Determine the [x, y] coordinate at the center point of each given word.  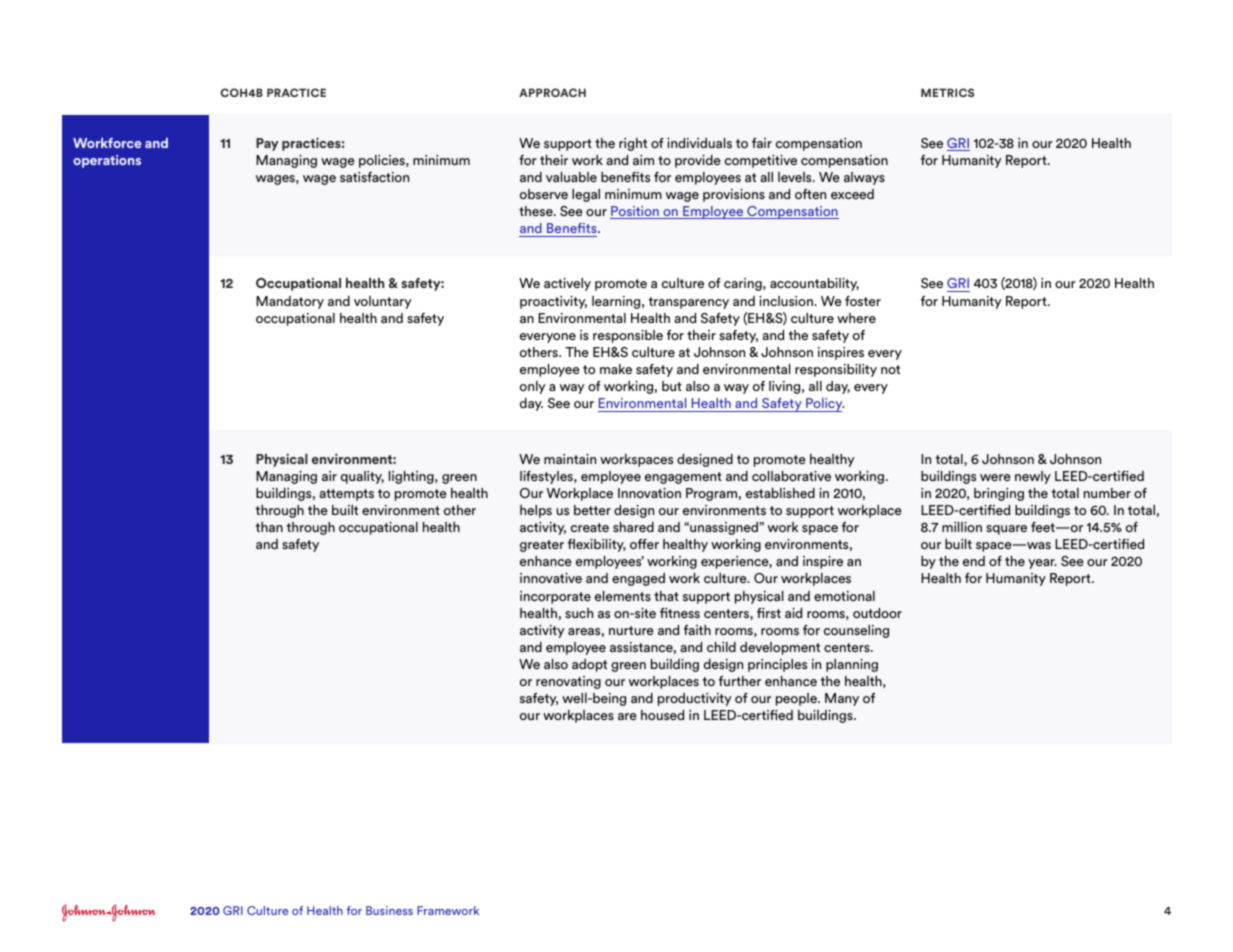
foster [863, 301]
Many [842, 699]
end [974, 561]
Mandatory [290, 302]
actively [567, 284]
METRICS [947, 92]
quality [362, 477]
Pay [267, 144]
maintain [570, 459]
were [995, 477]
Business [389, 910]
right [633, 144]
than [269, 527]
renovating [568, 682]
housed [662, 715]
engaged [638, 579]
